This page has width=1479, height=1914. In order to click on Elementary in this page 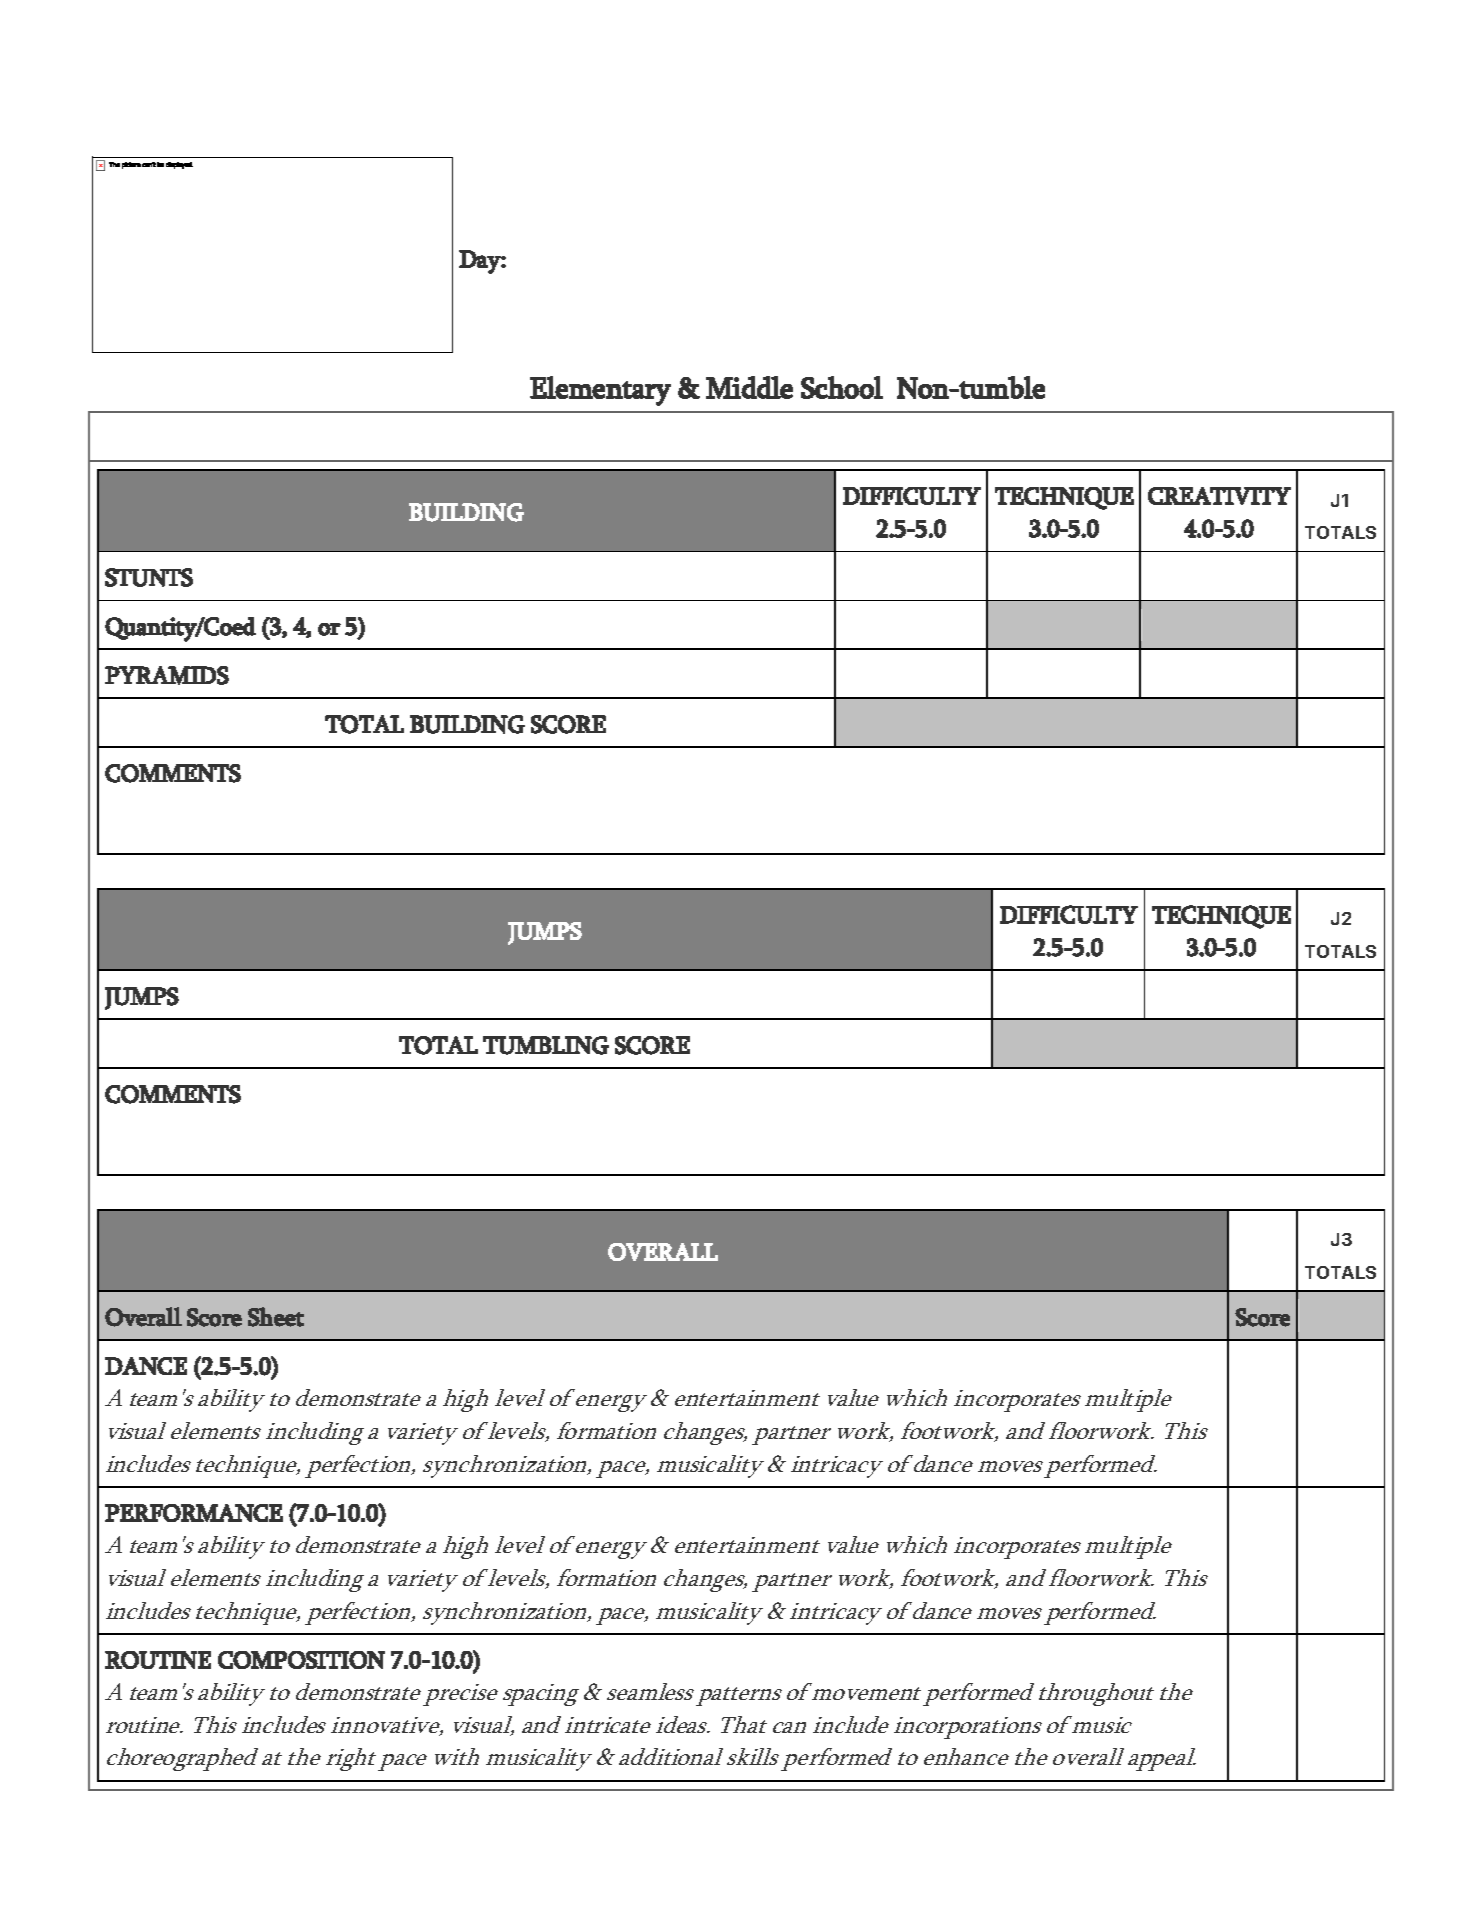, I will do `click(600, 391)`.
